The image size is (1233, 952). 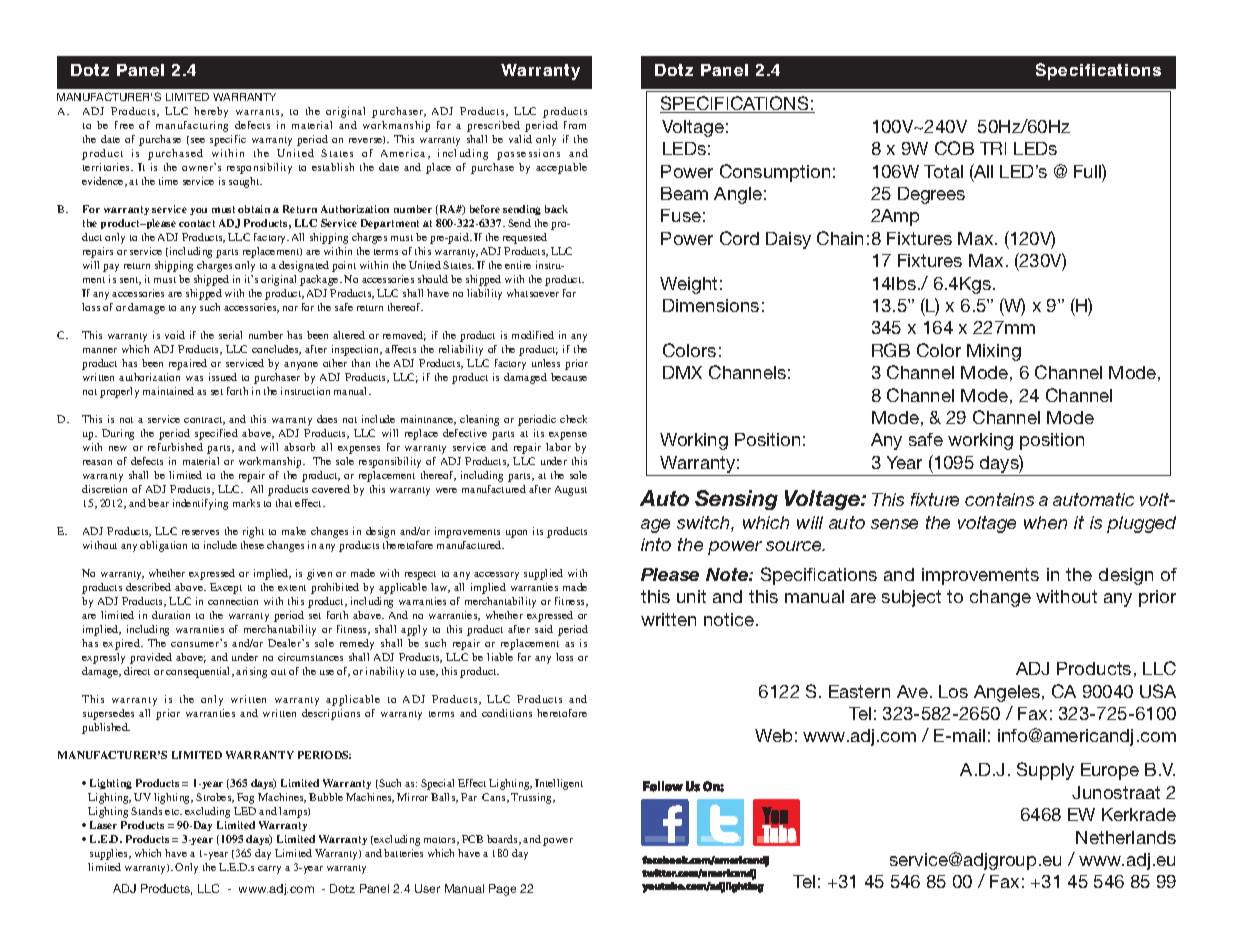 I want to click on package, so click(x=320, y=280).
